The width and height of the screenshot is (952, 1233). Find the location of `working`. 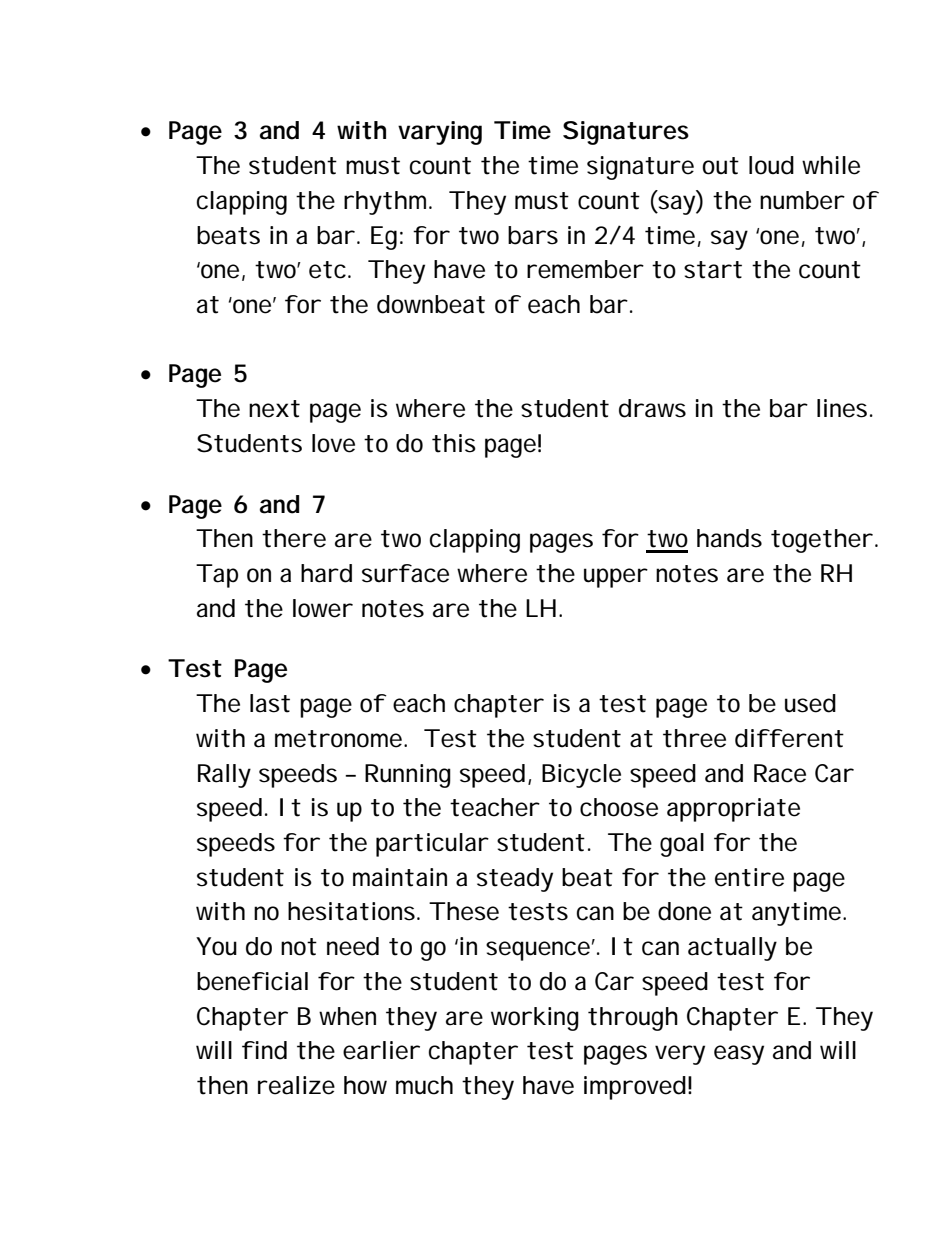

working is located at coordinates (535, 1019).
